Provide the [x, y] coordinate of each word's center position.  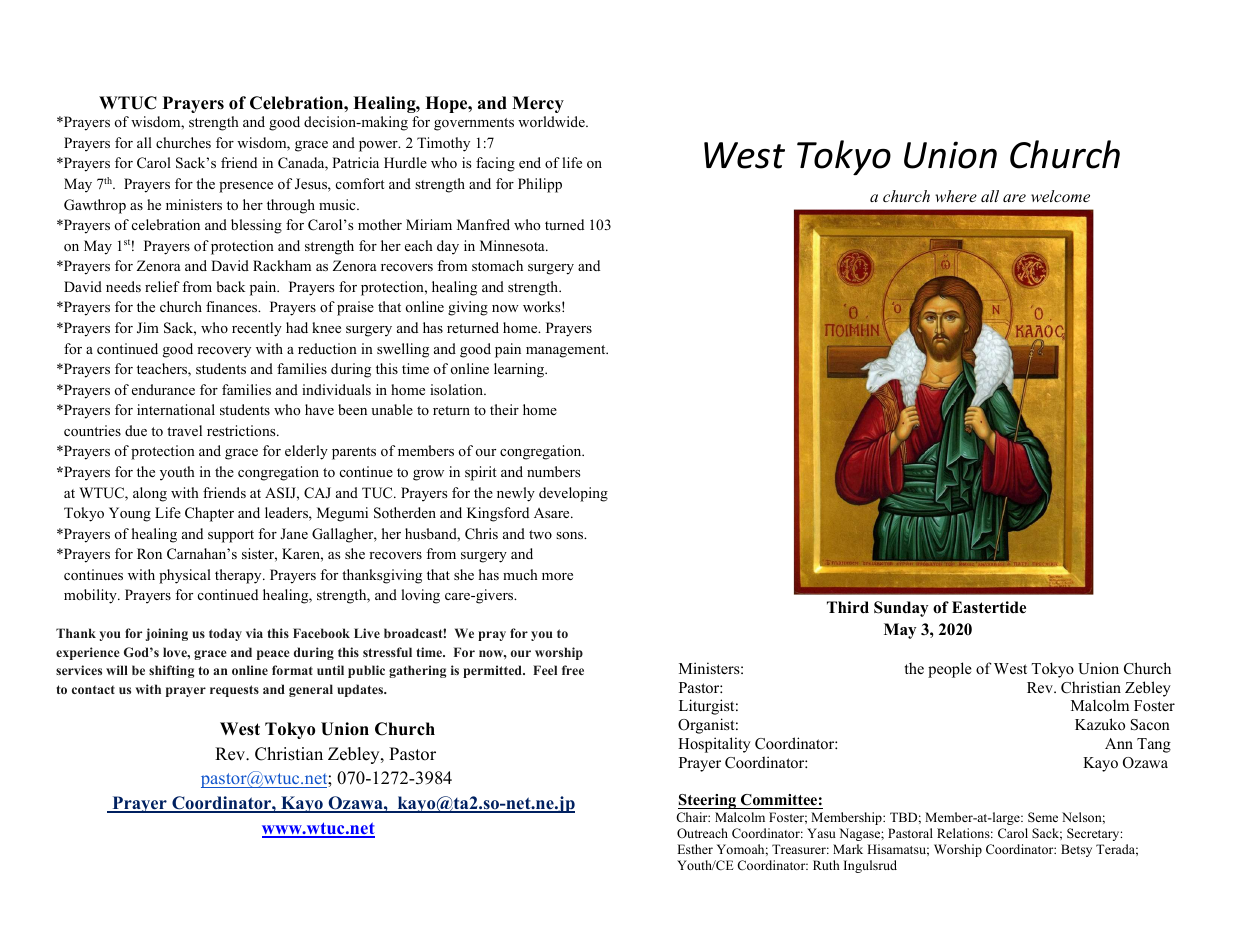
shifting [171, 671]
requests [234, 691]
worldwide [552, 121]
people [950, 670]
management [567, 351]
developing [573, 494]
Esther [695, 849]
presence [246, 187]
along [150, 494]
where [956, 196]
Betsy [1076, 850]
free [573, 670]
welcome [1060, 196]
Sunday [901, 609]
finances [233, 306]
